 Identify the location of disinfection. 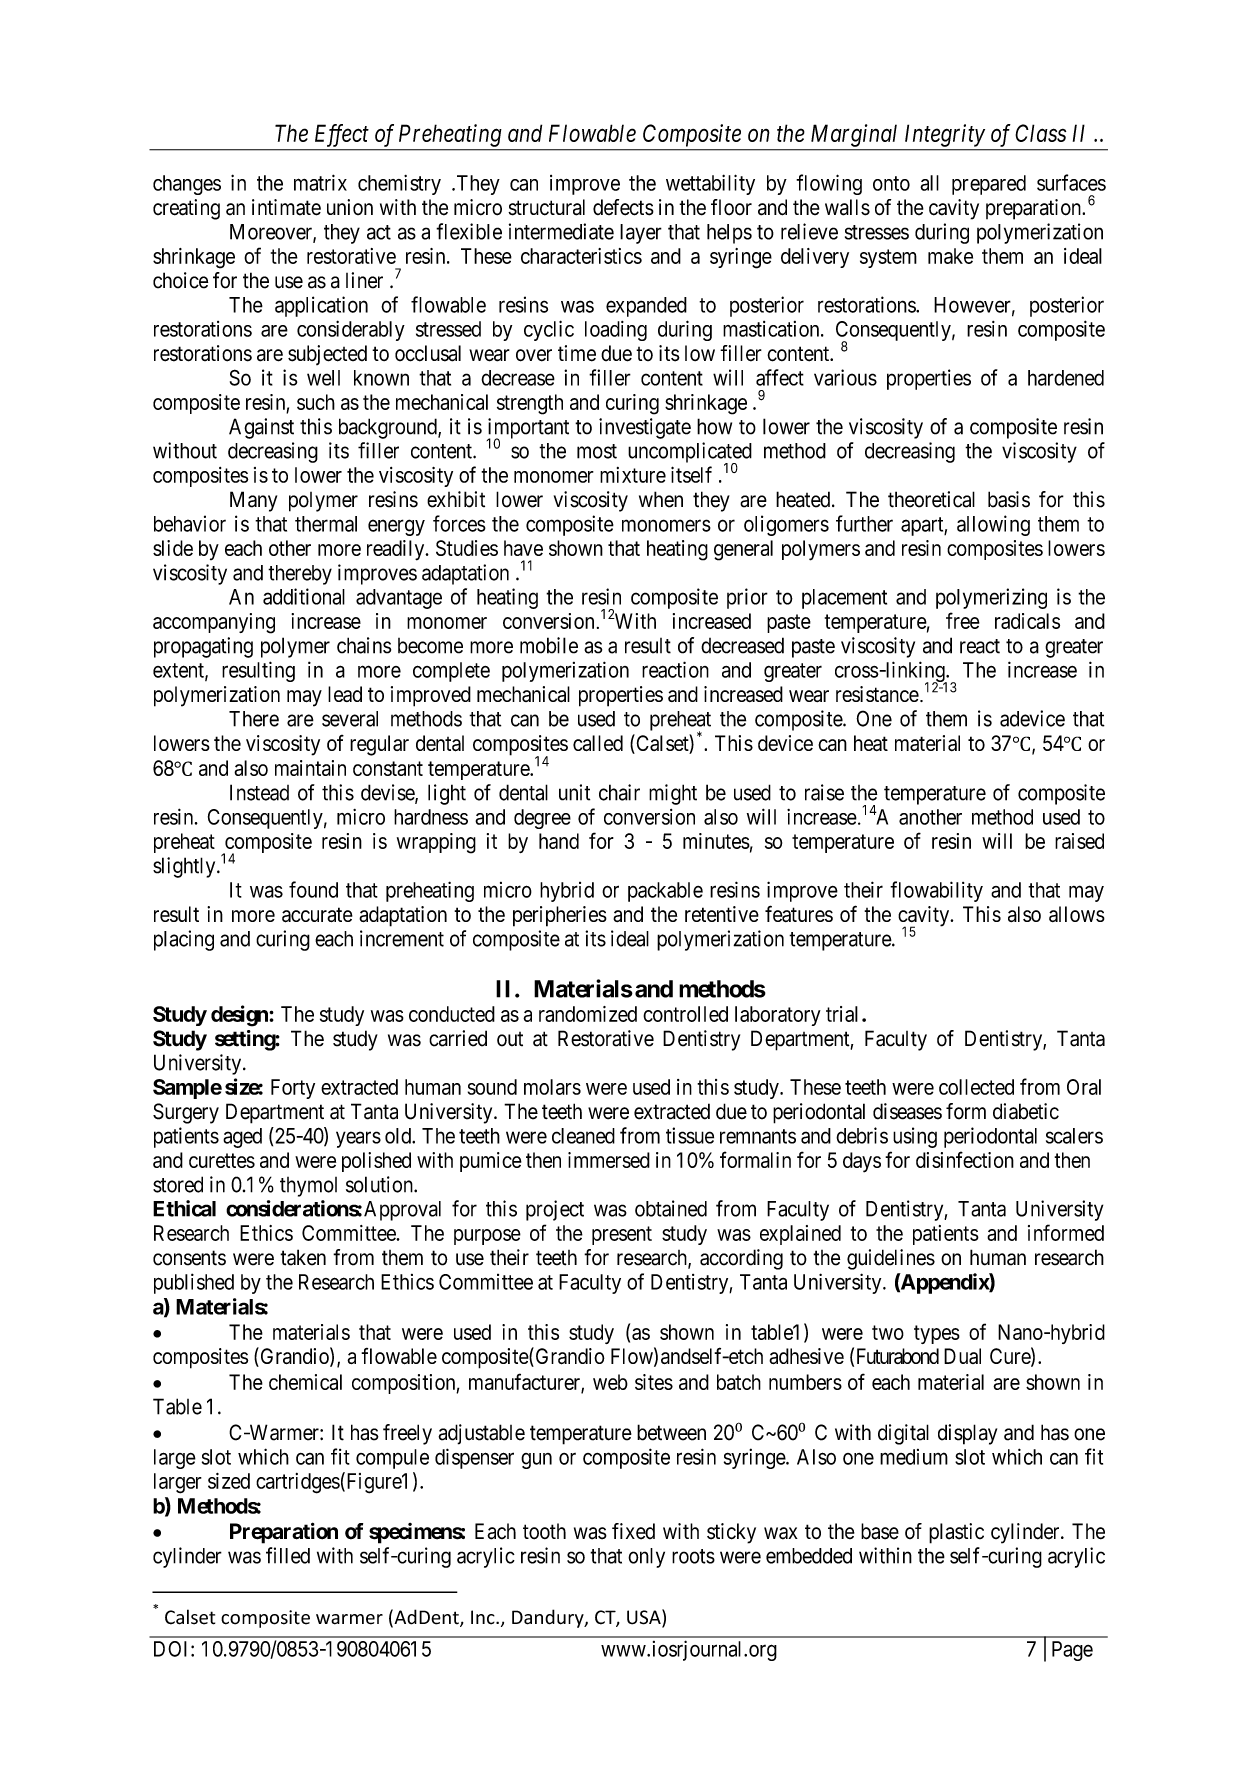
(965, 1159).
